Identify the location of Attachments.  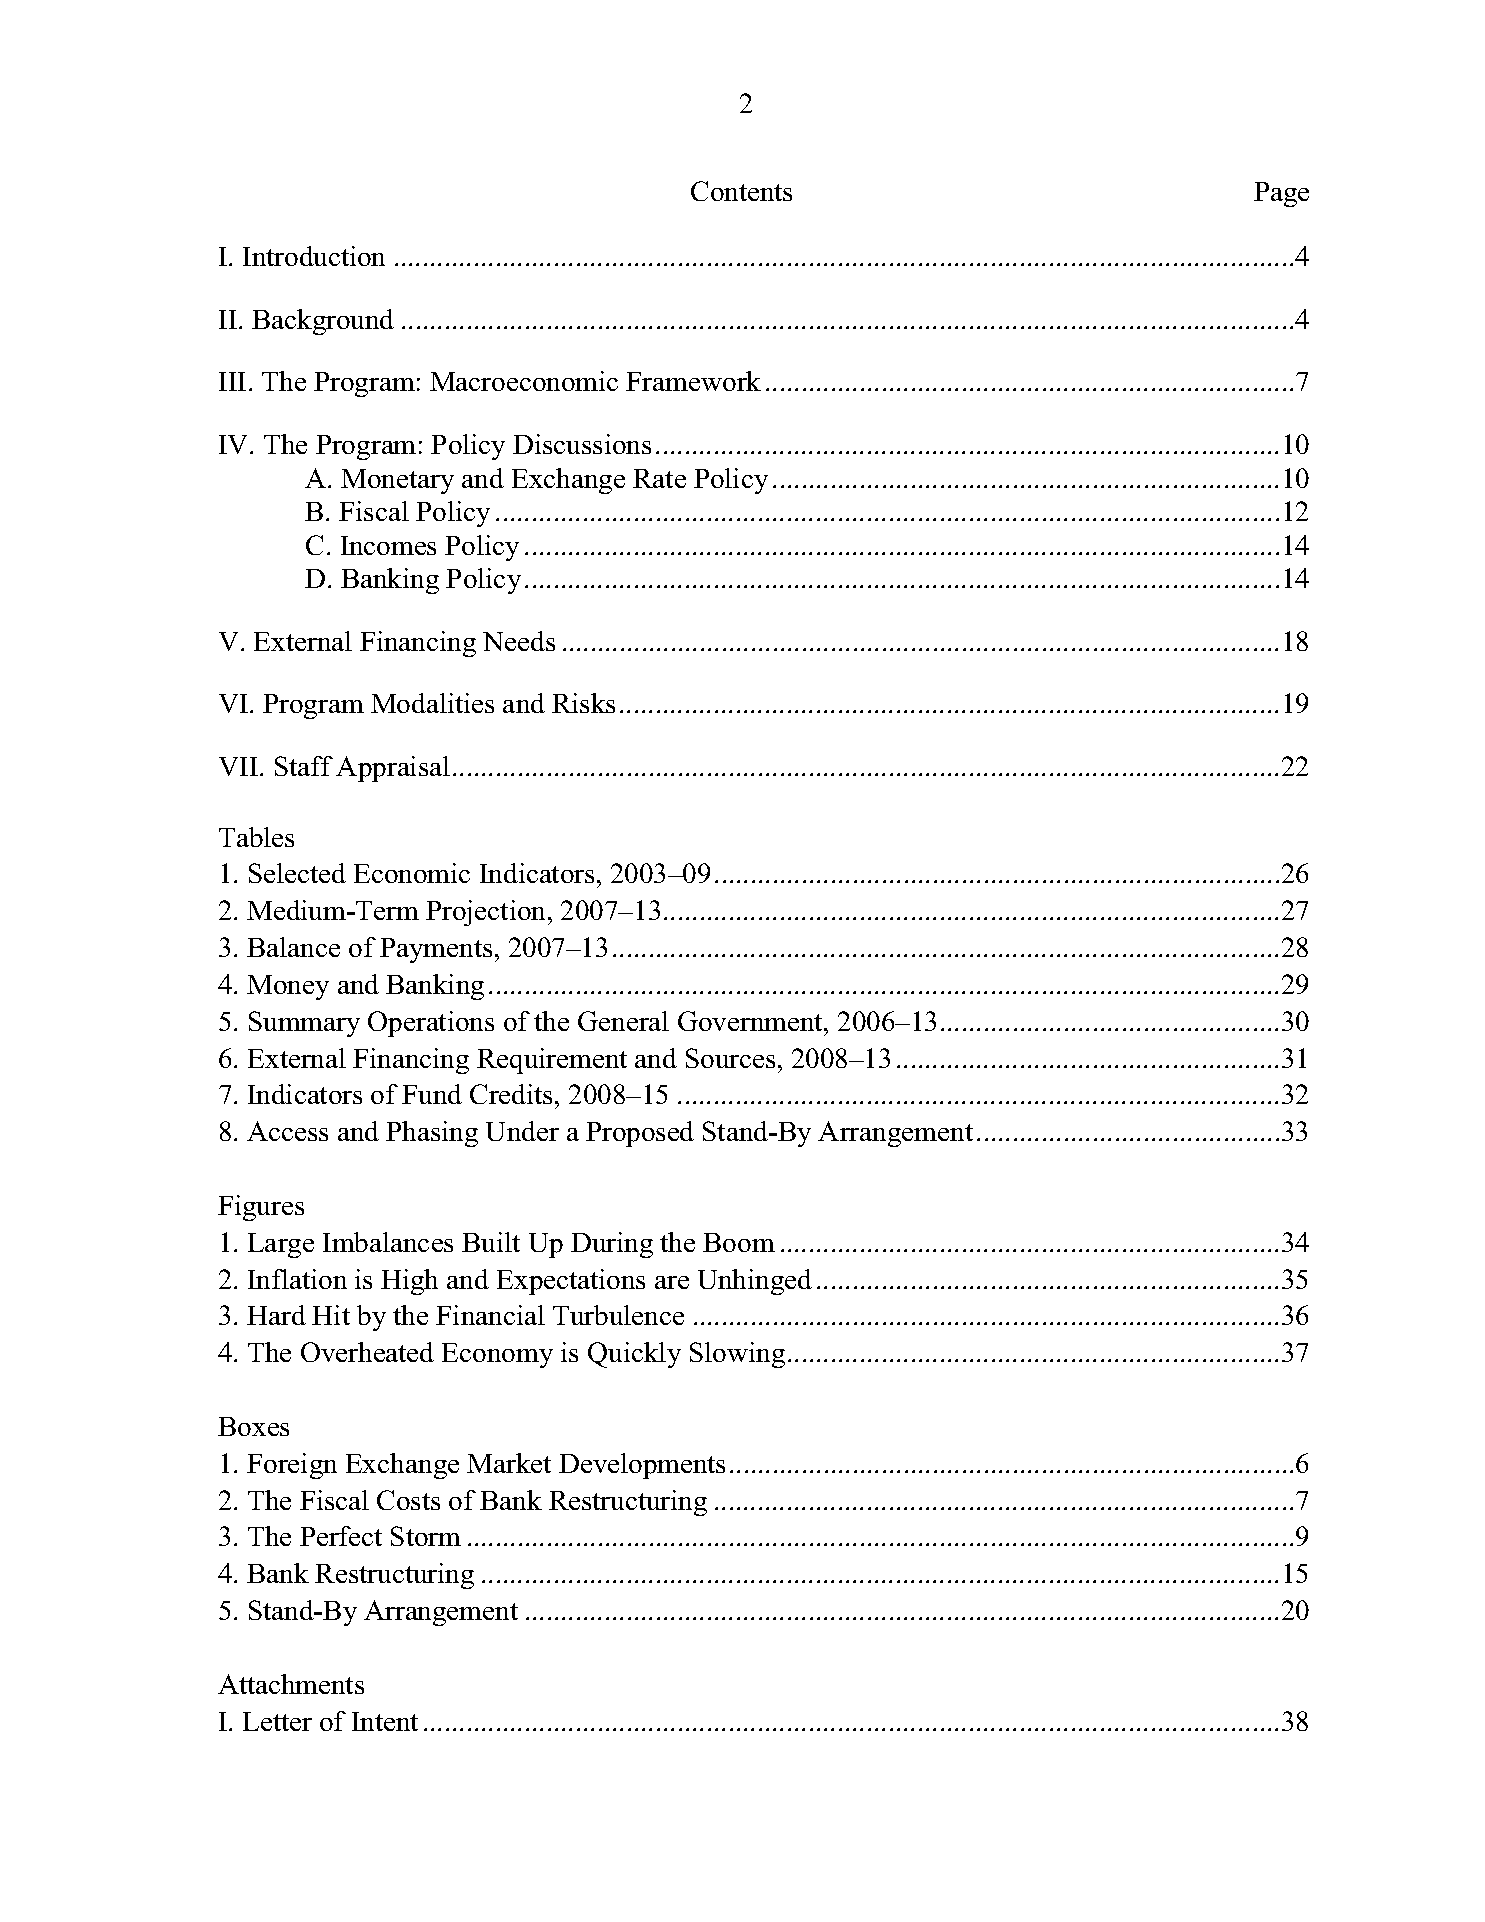
(291, 1684).
